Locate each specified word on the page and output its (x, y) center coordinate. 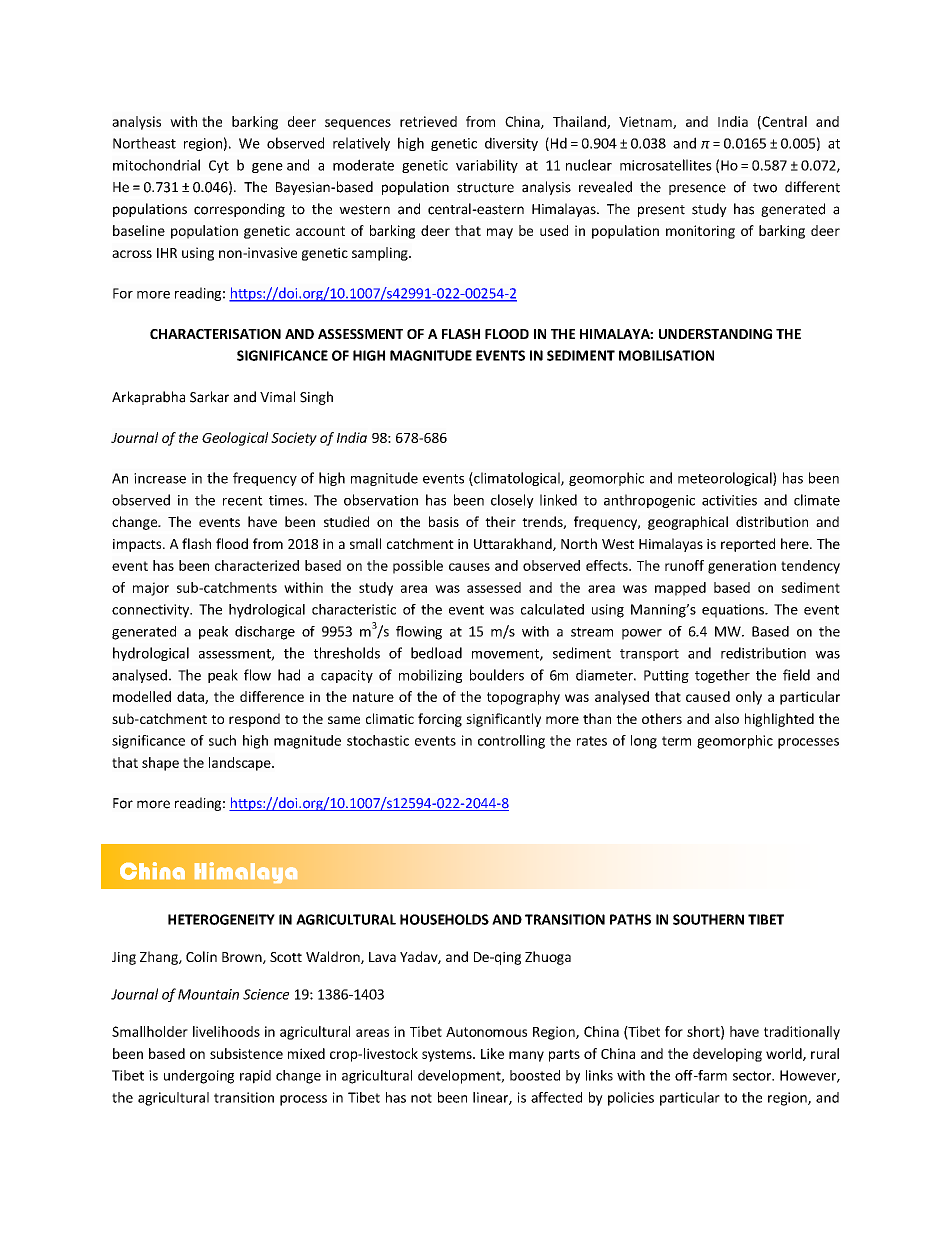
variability (487, 166)
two (765, 188)
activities (729, 500)
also (727, 718)
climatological (517, 479)
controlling (511, 742)
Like (492, 1053)
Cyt (219, 166)
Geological (235, 439)
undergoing (199, 1077)
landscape (241, 764)
